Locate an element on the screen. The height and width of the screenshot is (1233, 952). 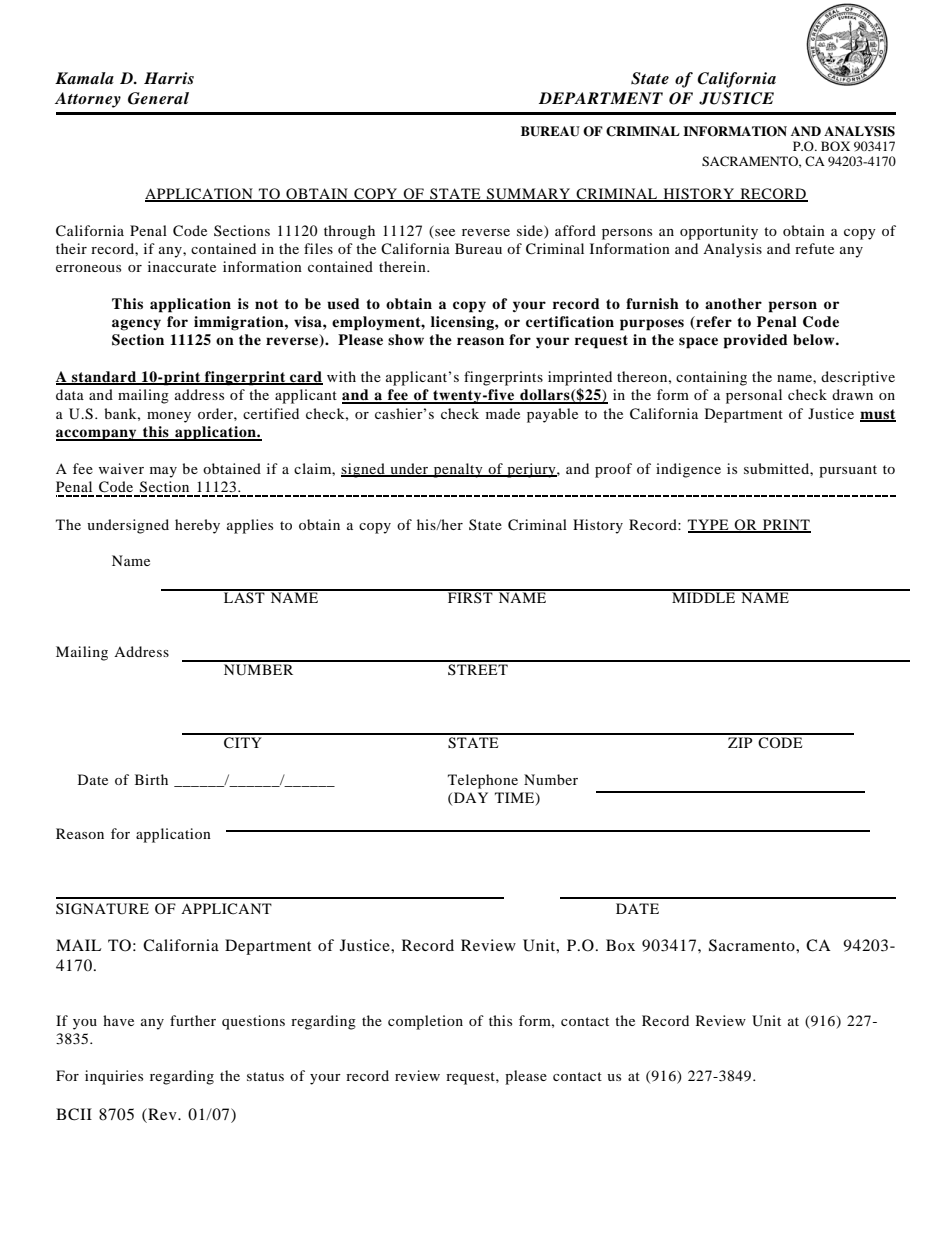
FIRST is located at coordinates (470, 596).
